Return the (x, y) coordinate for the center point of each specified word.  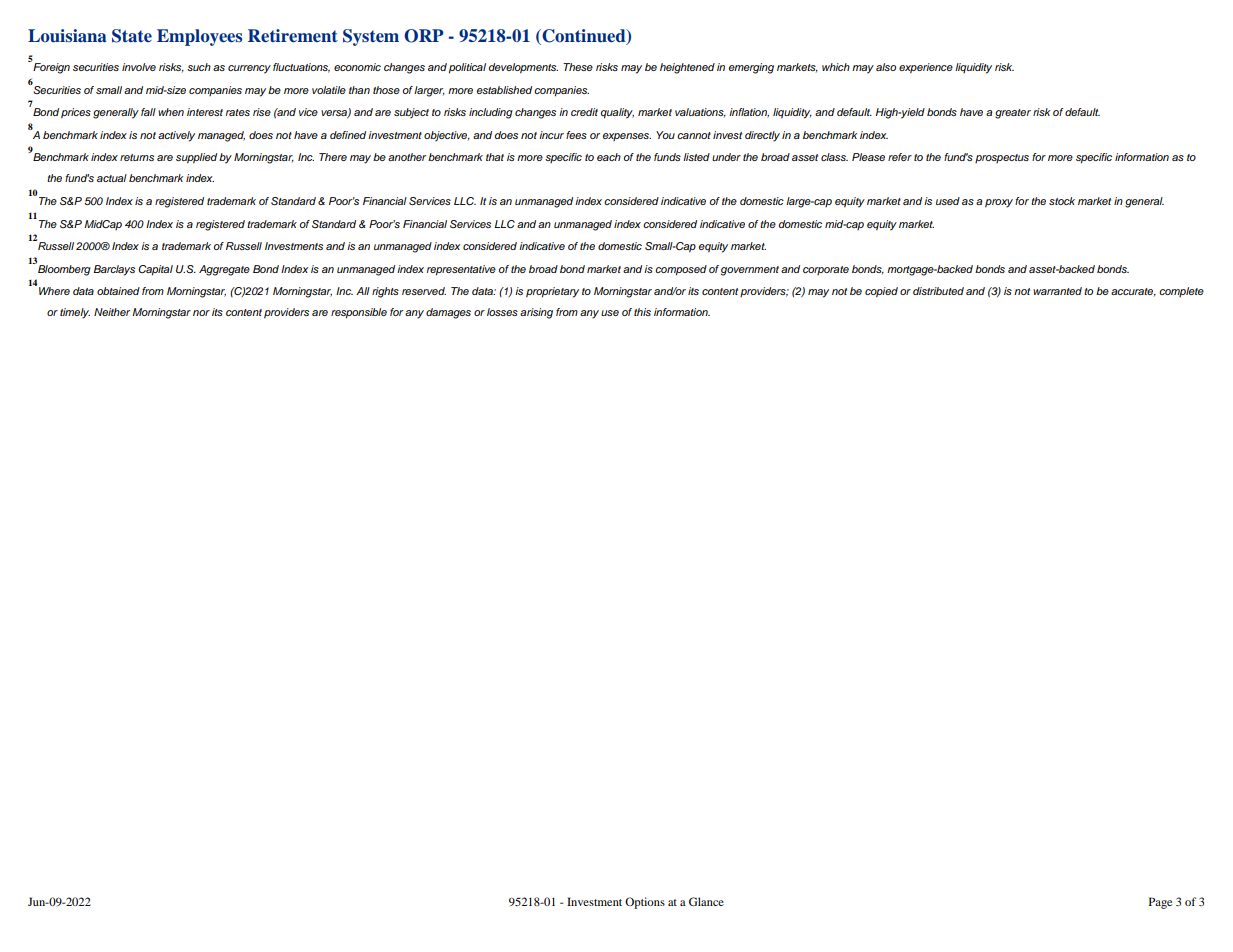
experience (926, 68)
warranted (1057, 291)
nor (201, 313)
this (642, 312)
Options (645, 903)
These (578, 67)
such (199, 67)
